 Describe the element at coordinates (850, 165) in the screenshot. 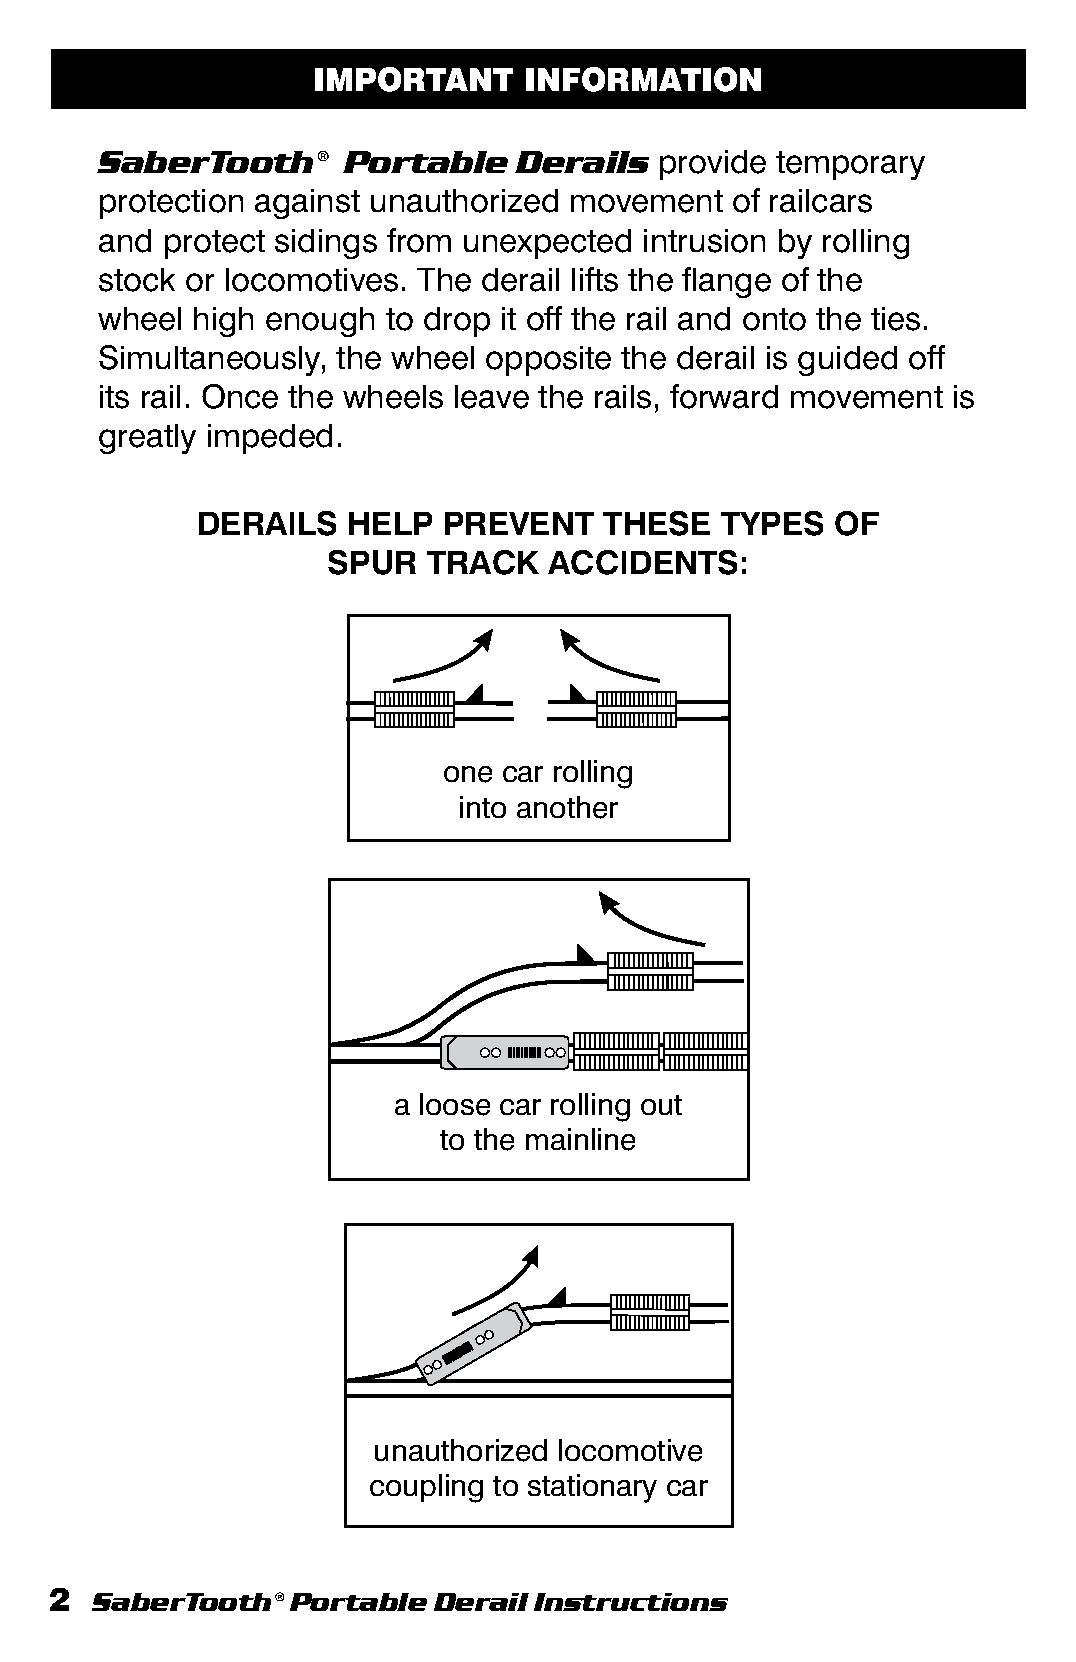

I see `temporary` at that location.
